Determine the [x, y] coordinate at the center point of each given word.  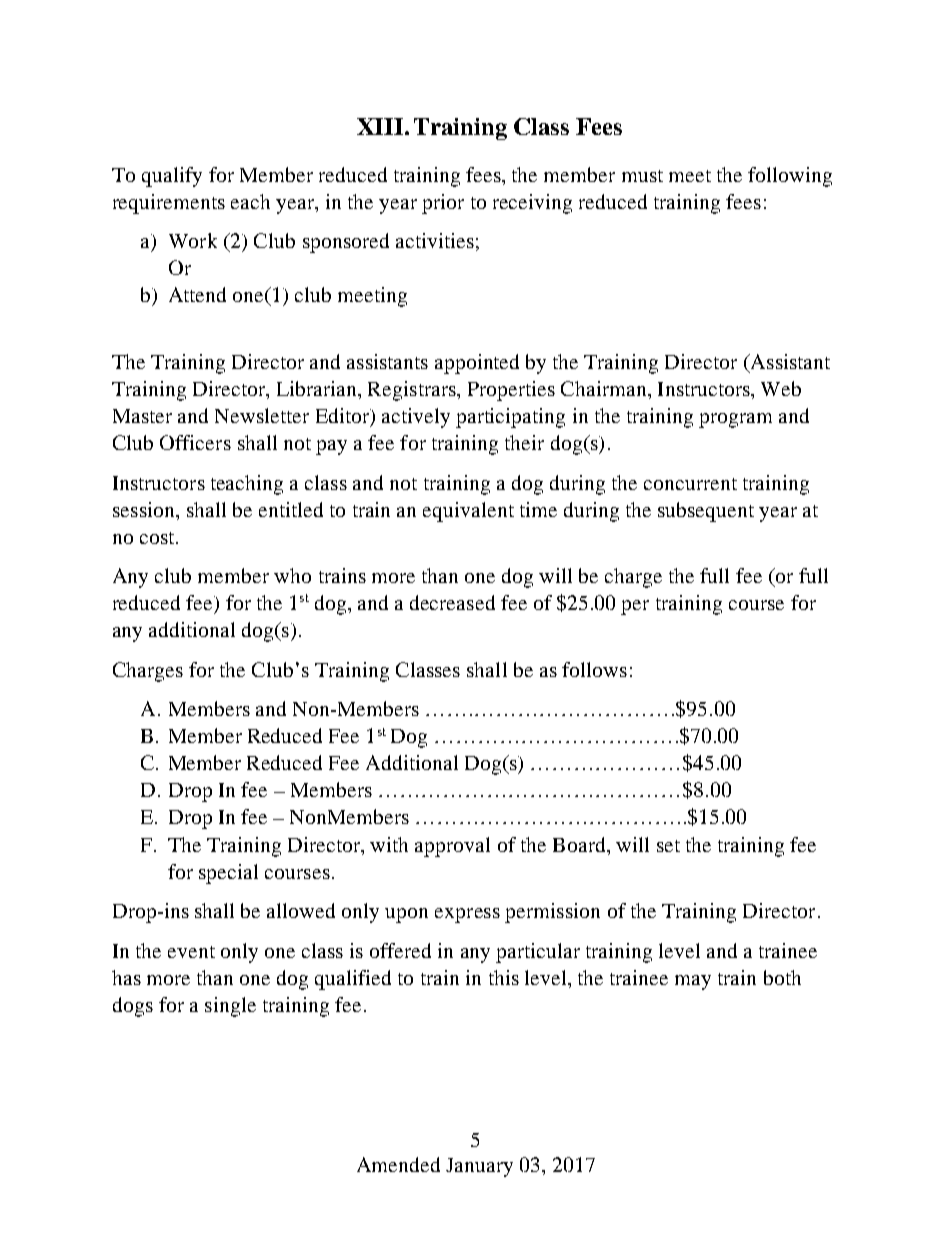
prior [443, 204]
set [668, 846]
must [642, 176]
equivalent [468, 512]
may [693, 982]
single [230, 1007]
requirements [169, 204]
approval [452, 847]
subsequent [706, 512]
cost [158, 538]
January [479, 1167]
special [228, 874]
